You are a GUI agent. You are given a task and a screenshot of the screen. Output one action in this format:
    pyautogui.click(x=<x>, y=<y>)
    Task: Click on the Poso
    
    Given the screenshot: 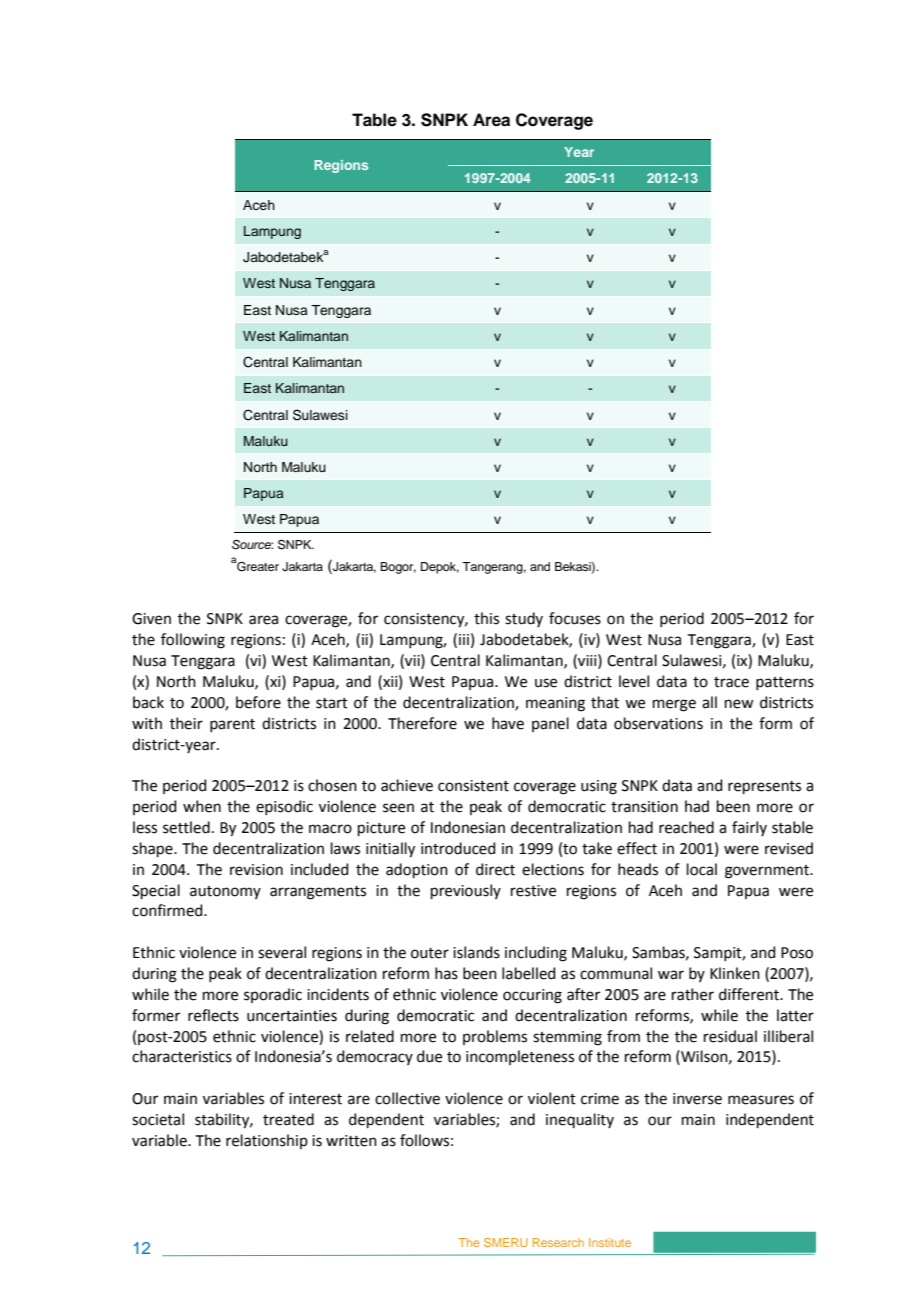 What is the action you would take?
    pyautogui.click(x=797, y=953)
